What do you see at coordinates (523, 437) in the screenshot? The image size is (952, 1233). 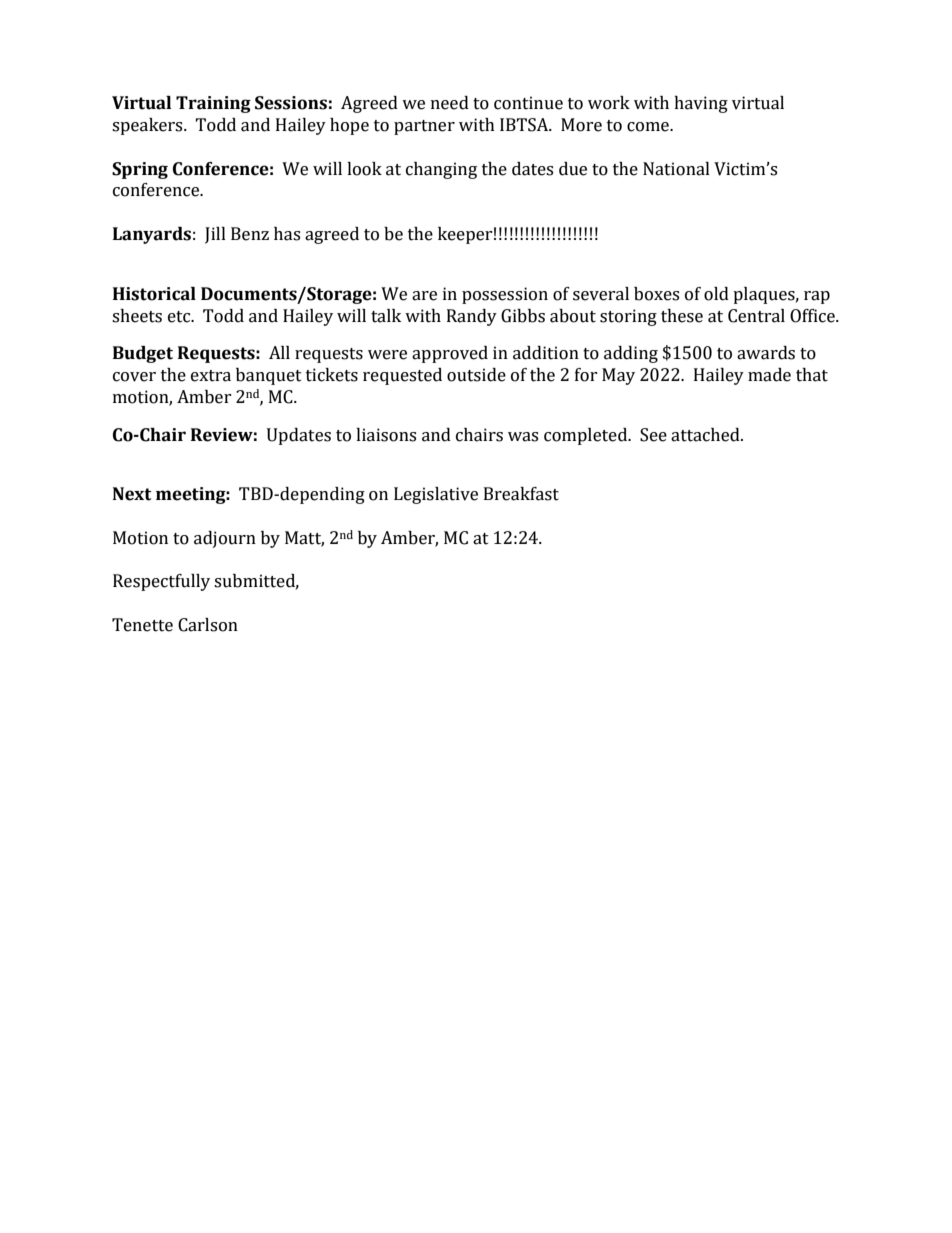 I see `was` at bounding box center [523, 437].
